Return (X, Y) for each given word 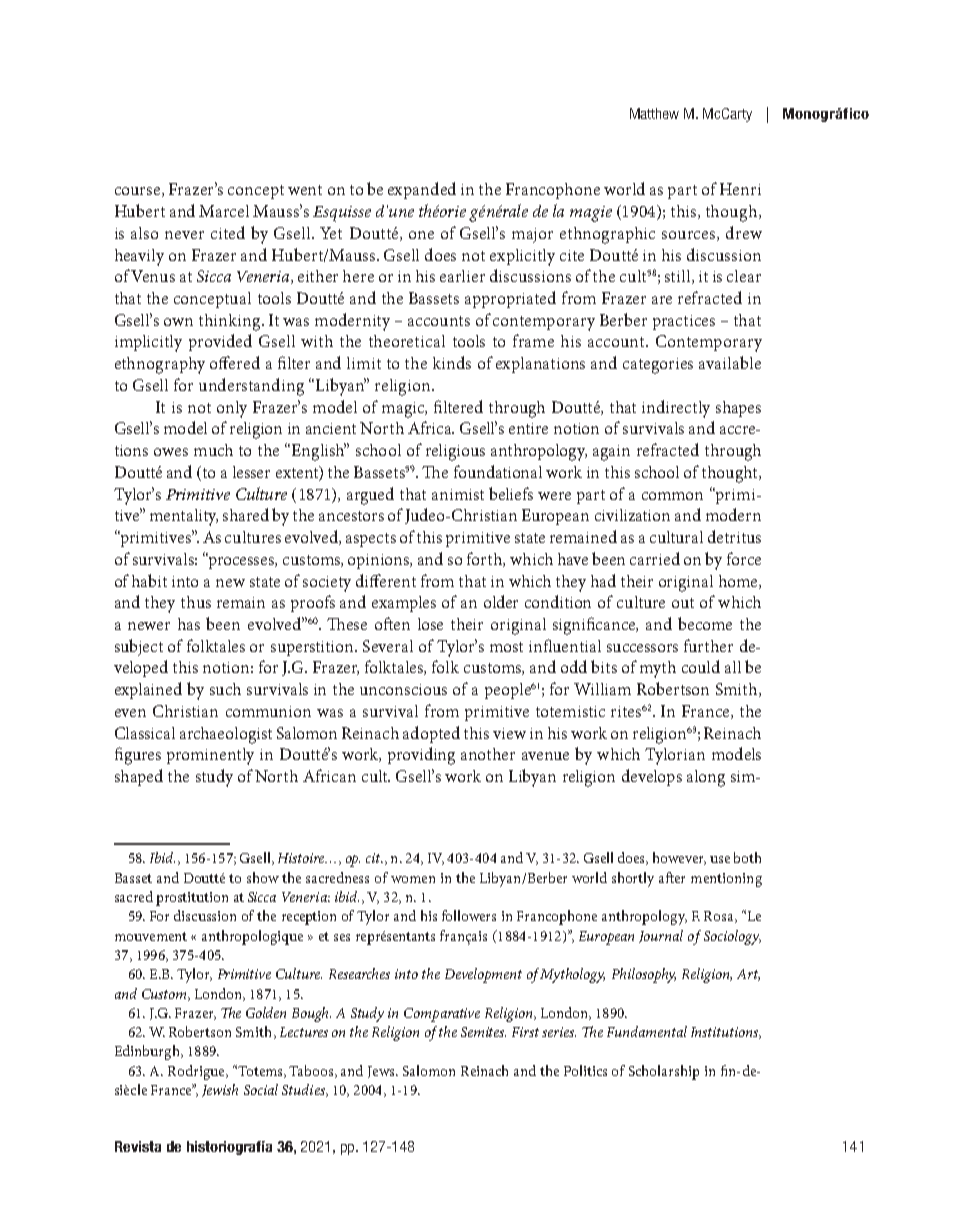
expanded (422, 190)
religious (455, 452)
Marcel (224, 211)
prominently (210, 756)
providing (421, 756)
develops (652, 777)
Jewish (220, 1090)
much (213, 450)
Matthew (654, 113)
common (672, 496)
